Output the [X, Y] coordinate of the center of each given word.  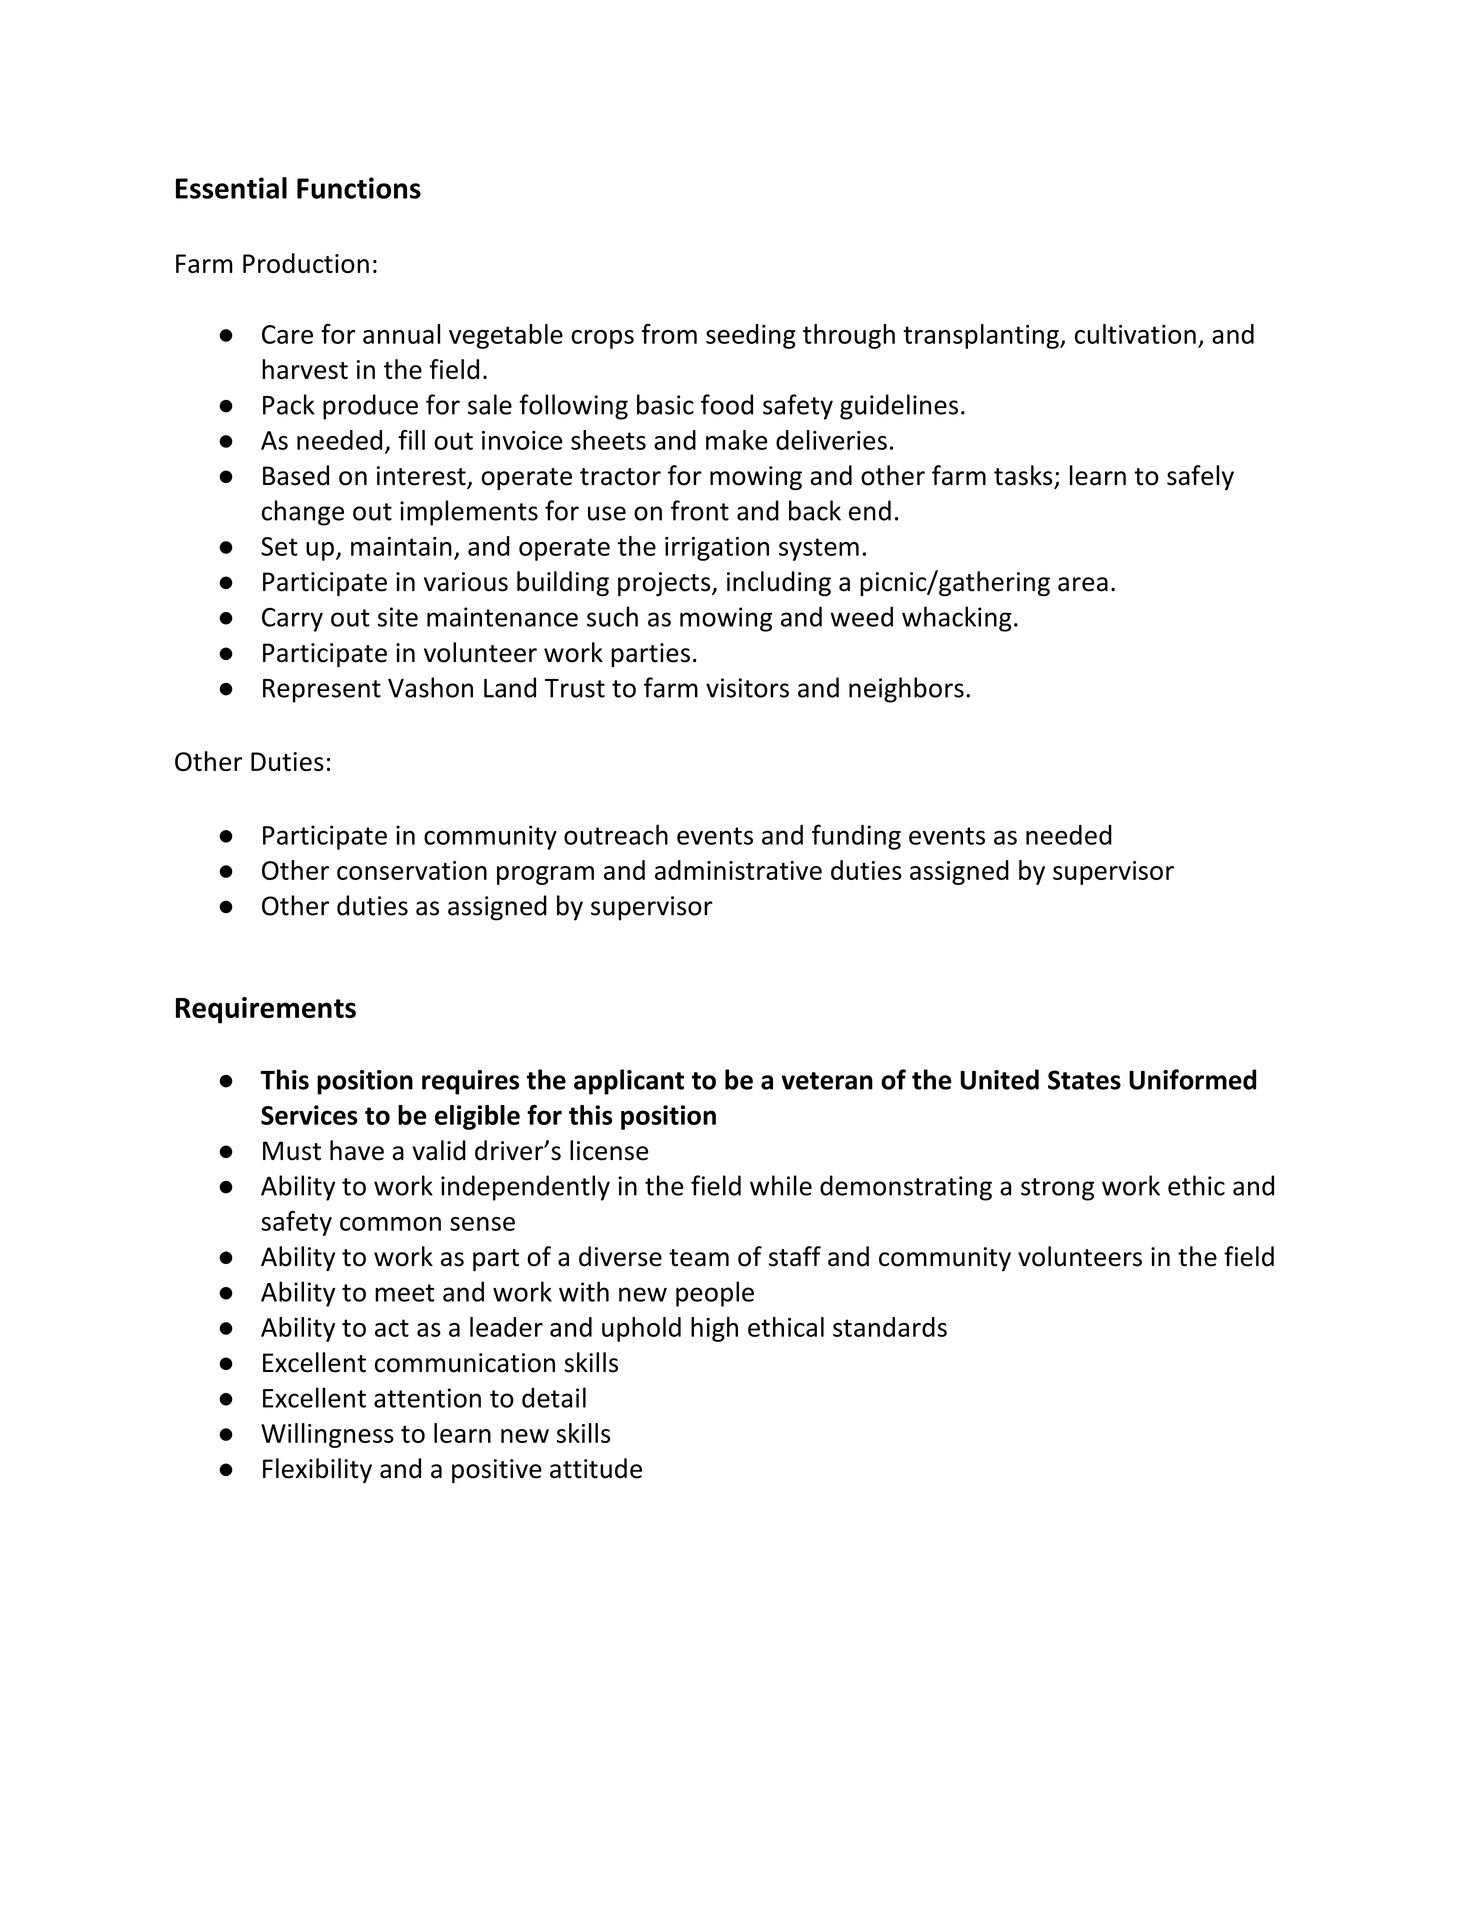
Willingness [327, 1435]
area [1083, 584]
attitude [596, 1468]
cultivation [1135, 334]
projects [665, 584]
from [669, 334]
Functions [359, 188]
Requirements [266, 1010]
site [398, 617]
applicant [629, 1082]
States [1084, 1080]
